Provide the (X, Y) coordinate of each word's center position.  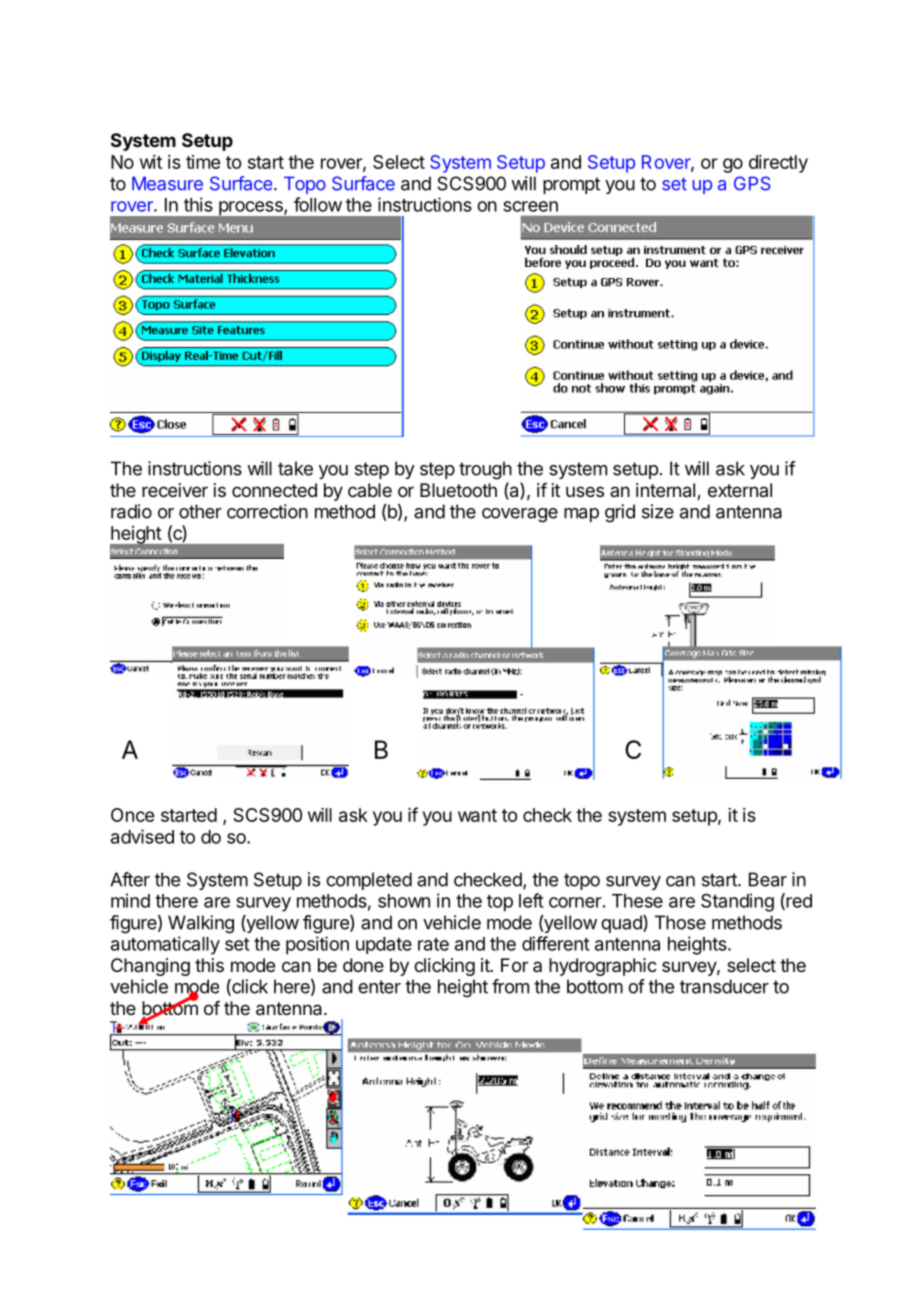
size (658, 511)
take (295, 468)
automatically (165, 945)
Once (132, 815)
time (203, 162)
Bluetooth (458, 490)
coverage (520, 515)
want (477, 815)
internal (665, 490)
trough (485, 470)
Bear (768, 879)
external (740, 490)
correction (267, 511)
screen (530, 206)
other (200, 511)
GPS (752, 183)
